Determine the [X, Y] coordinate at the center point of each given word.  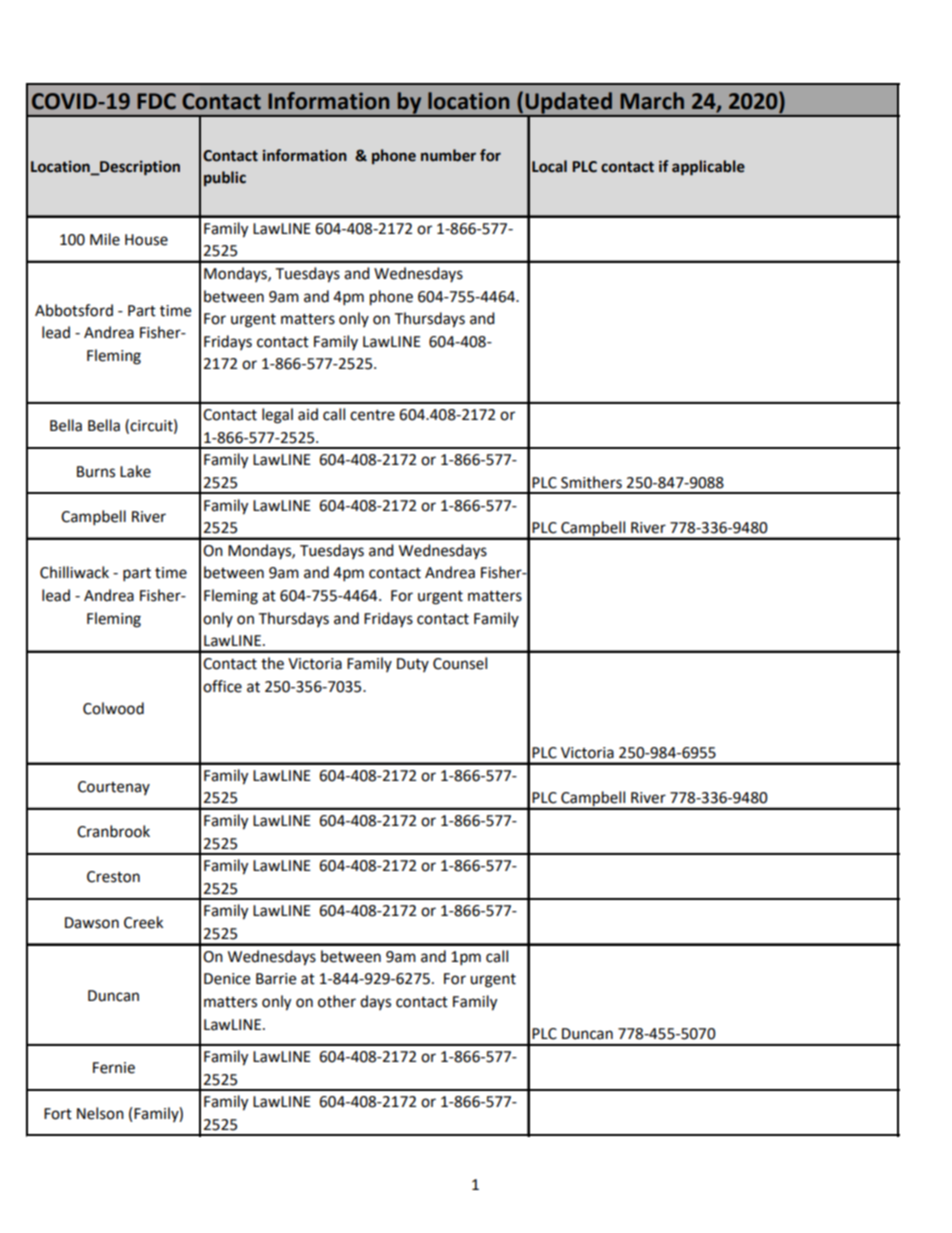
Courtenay [114, 788]
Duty [413, 665]
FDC [156, 101]
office [222, 686]
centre [372, 415]
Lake [135, 471]
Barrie [276, 979]
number [448, 155]
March [652, 101]
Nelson [100, 1113]
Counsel [460, 663]
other [337, 1001]
